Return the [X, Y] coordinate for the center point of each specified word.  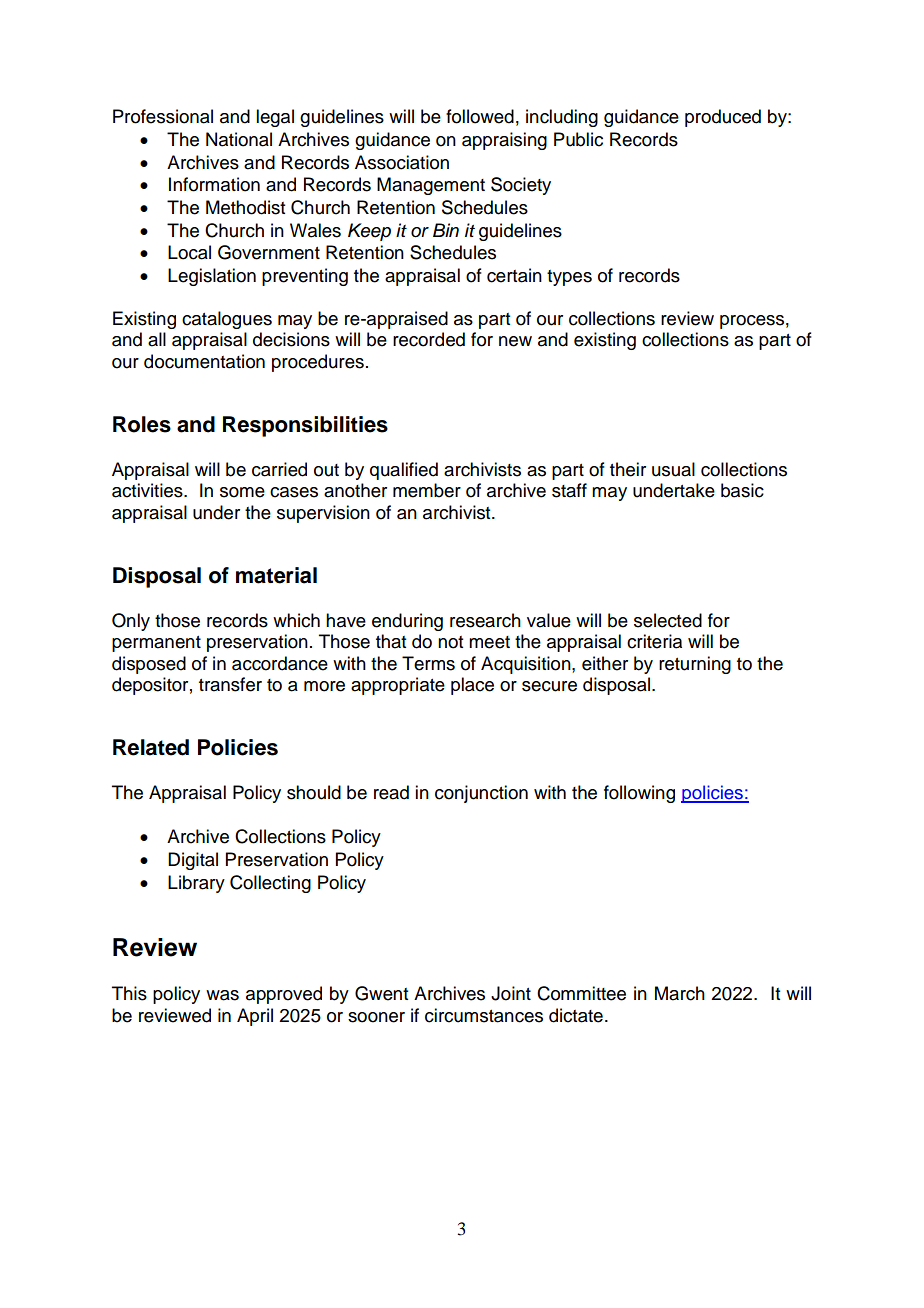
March [680, 993]
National [239, 139]
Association [402, 162]
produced [723, 118]
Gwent [381, 993]
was [222, 995]
